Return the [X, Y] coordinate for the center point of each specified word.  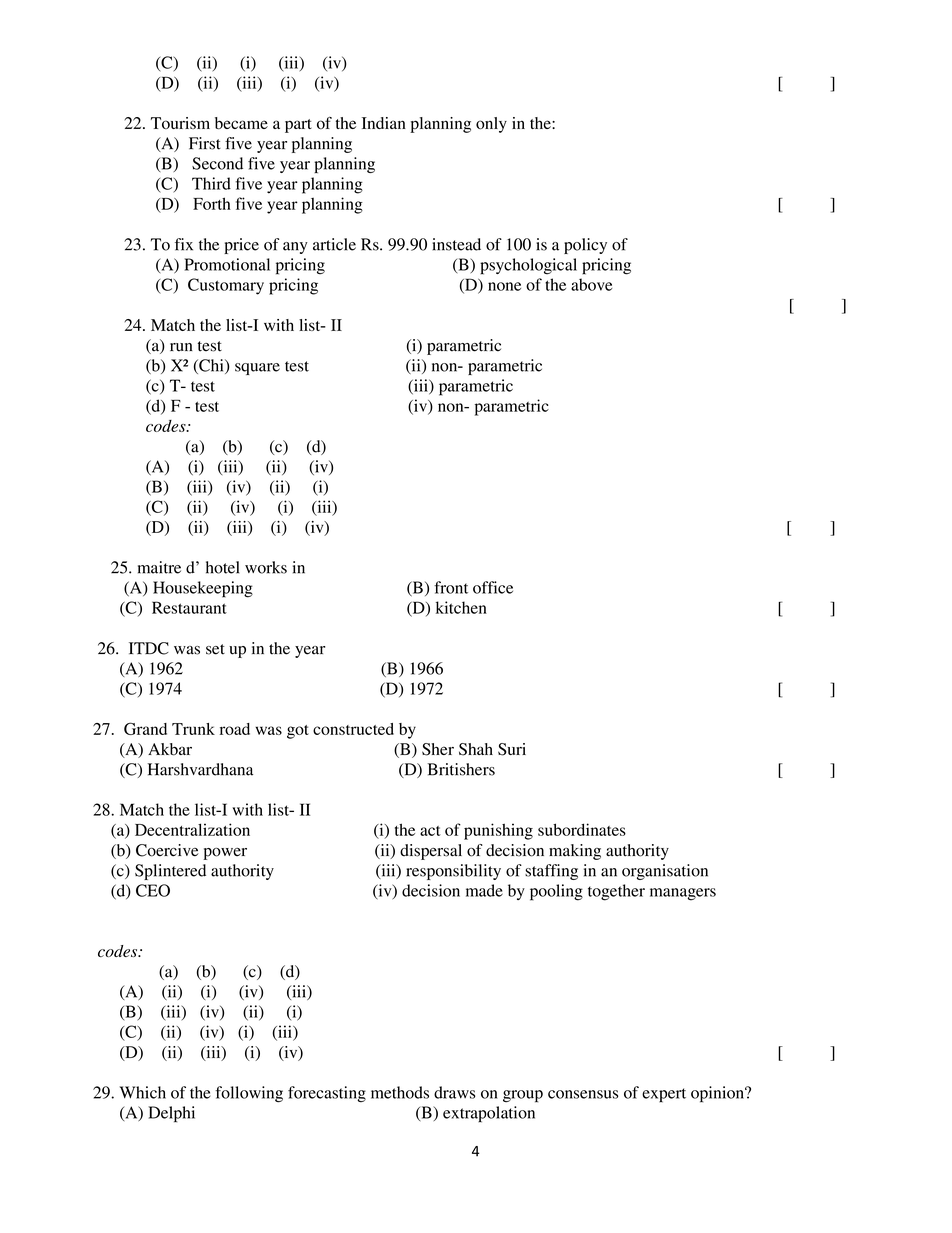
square [257, 369]
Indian [384, 123]
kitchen [461, 607]
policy [585, 246]
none [504, 286]
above [591, 284]
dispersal [431, 852]
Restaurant [189, 607]
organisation [665, 872]
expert [664, 1095]
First [205, 143]
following [249, 1094]
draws [454, 1092]
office [493, 587]
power [225, 854]
